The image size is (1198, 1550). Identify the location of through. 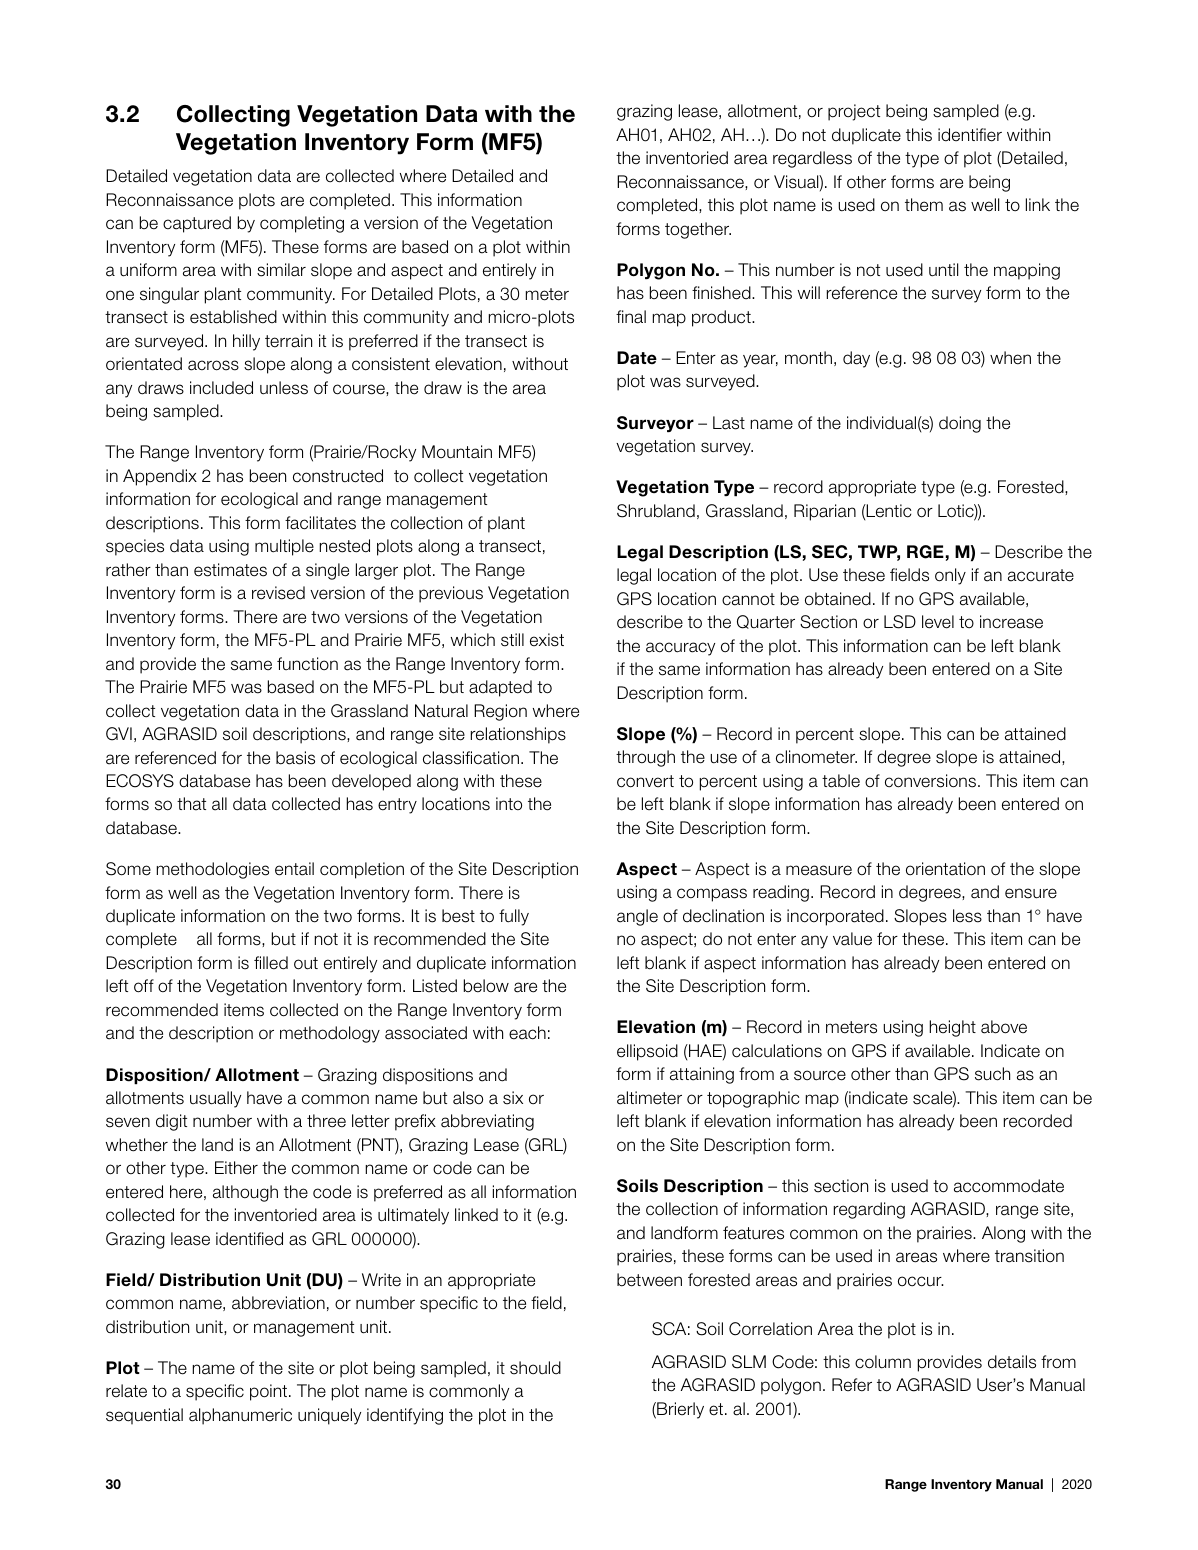
(645, 758).
